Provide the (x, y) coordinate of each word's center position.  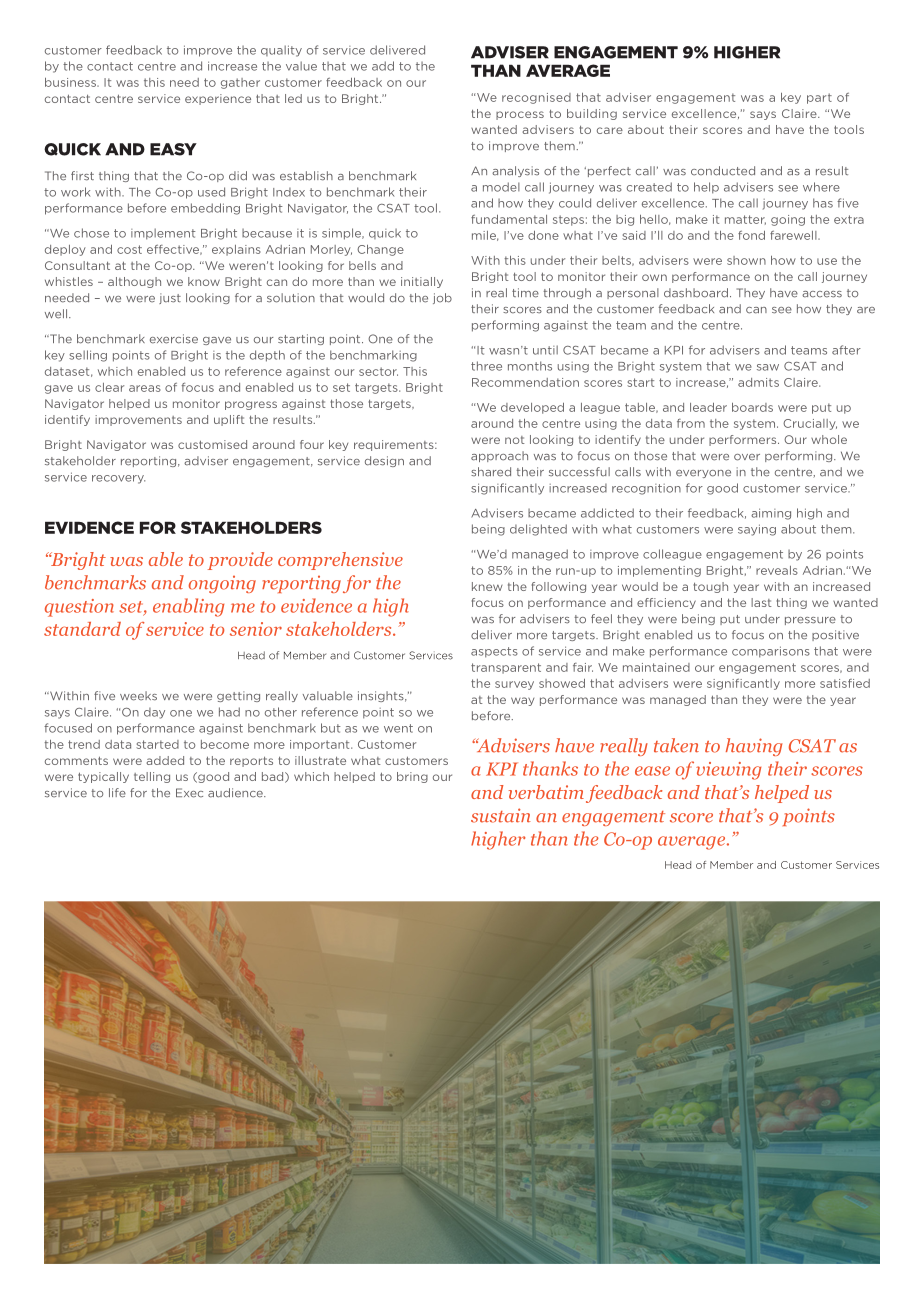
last (761, 602)
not (515, 440)
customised (212, 444)
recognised (536, 98)
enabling (188, 607)
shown (746, 260)
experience (218, 99)
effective (174, 250)
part (819, 98)
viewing (728, 771)
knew (487, 586)
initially (422, 282)
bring (412, 777)
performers (744, 440)
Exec (189, 793)
